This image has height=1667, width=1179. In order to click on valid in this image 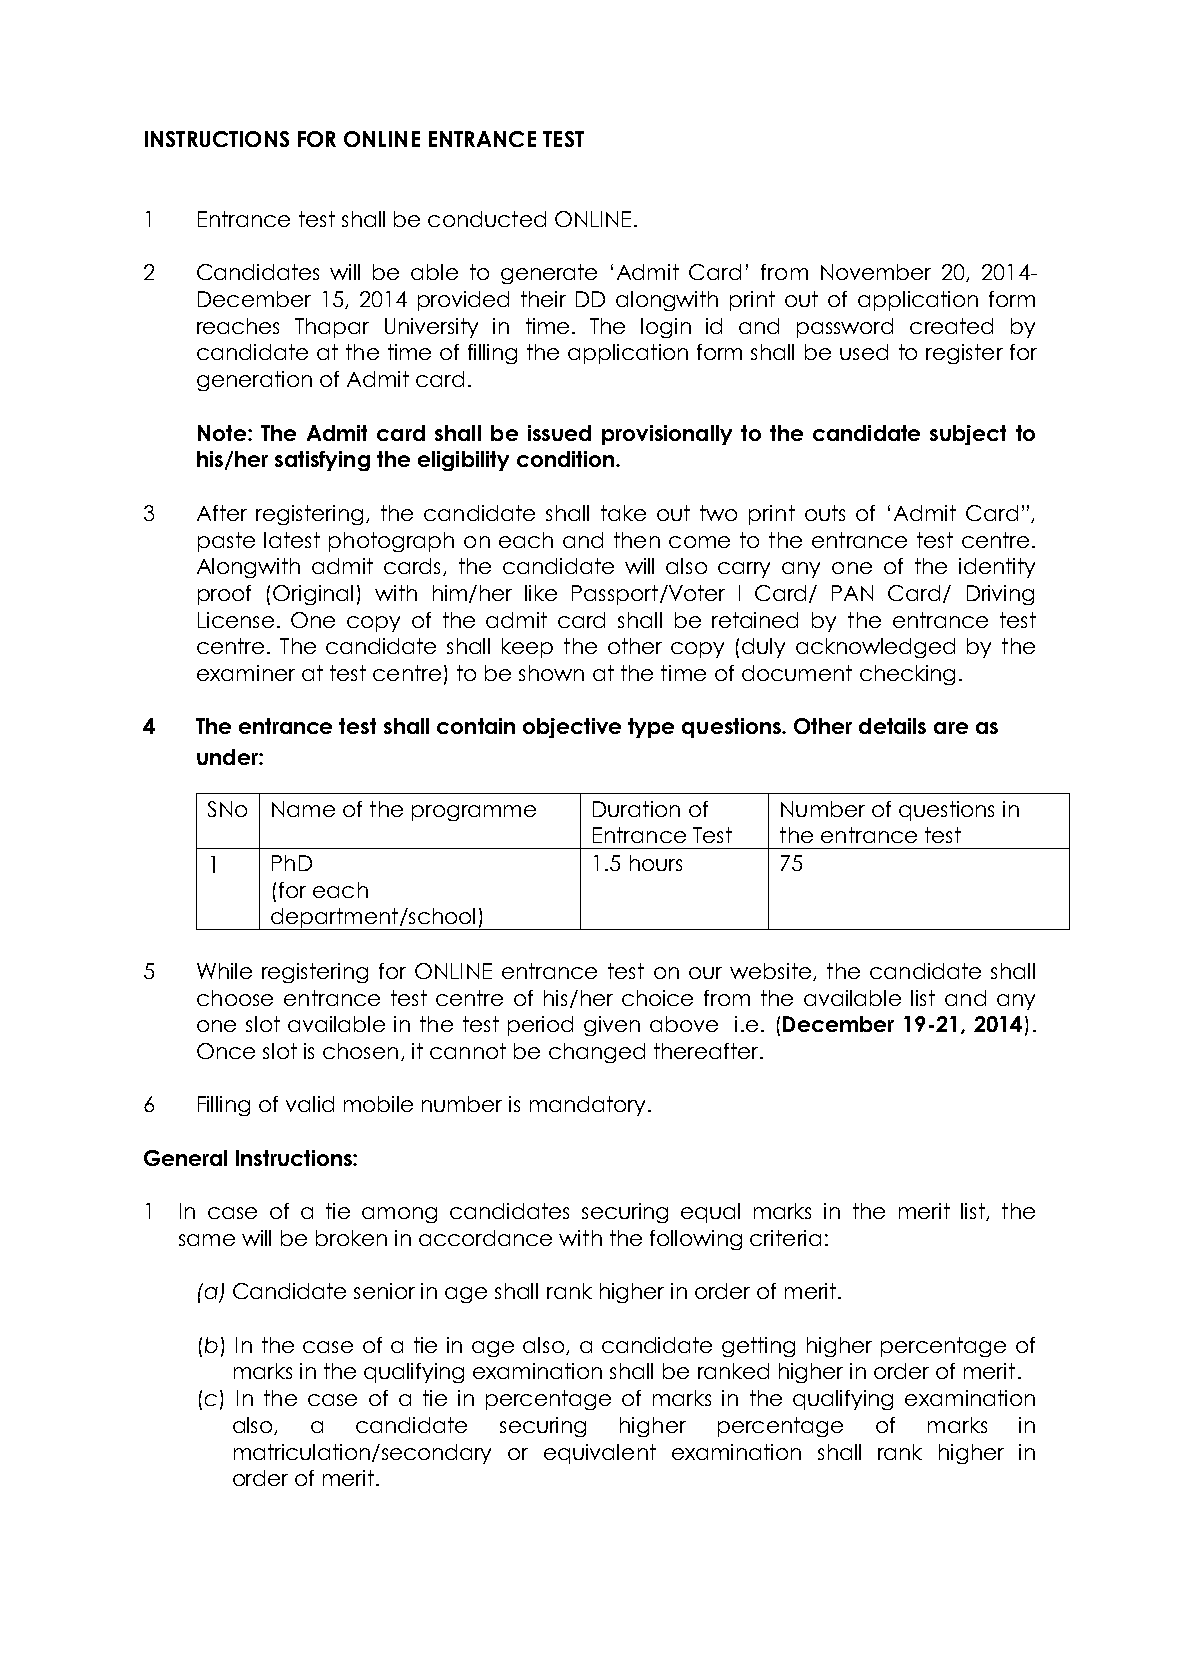, I will do `click(310, 1104)`.
